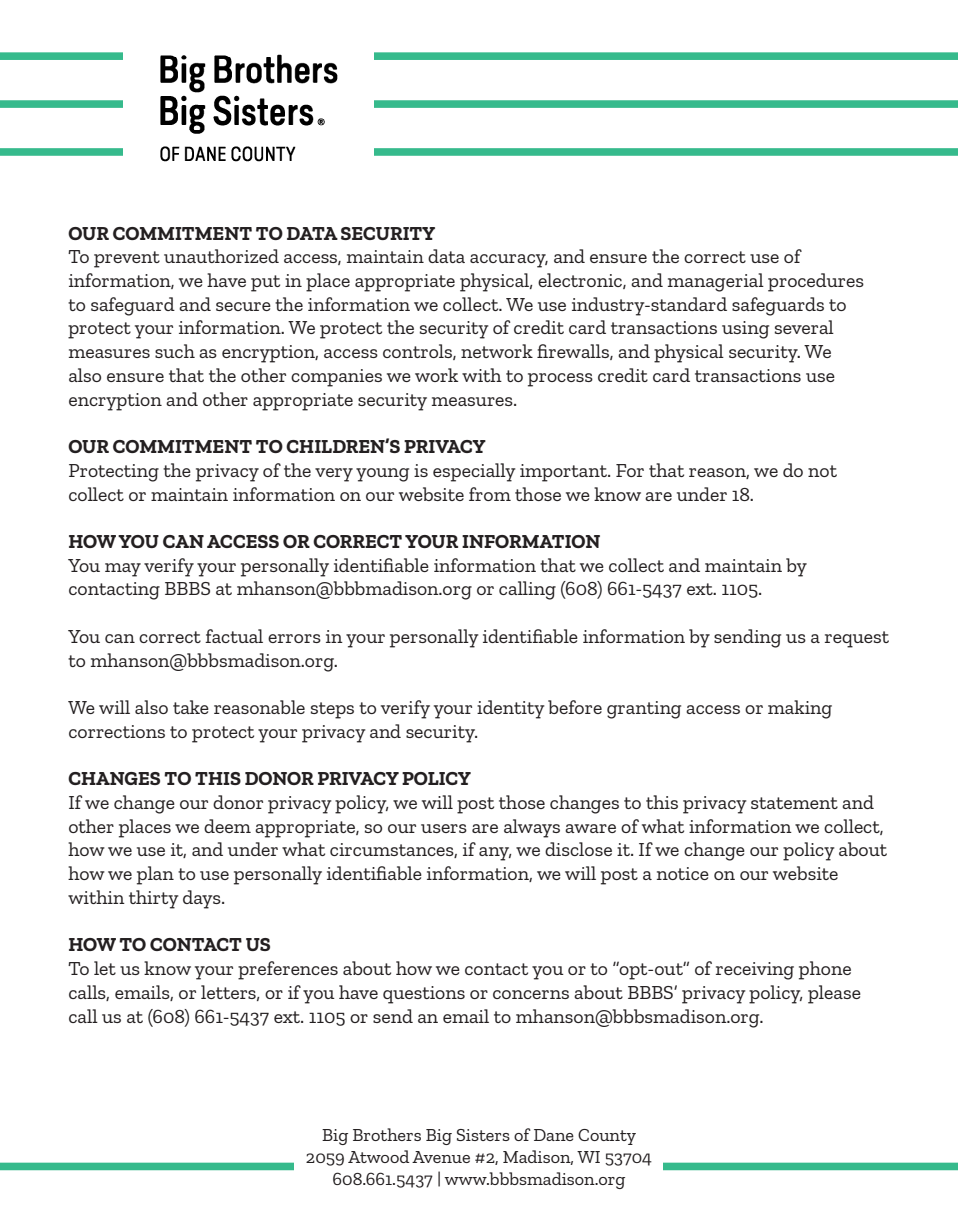  I want to click on days, so click(203, 899).
